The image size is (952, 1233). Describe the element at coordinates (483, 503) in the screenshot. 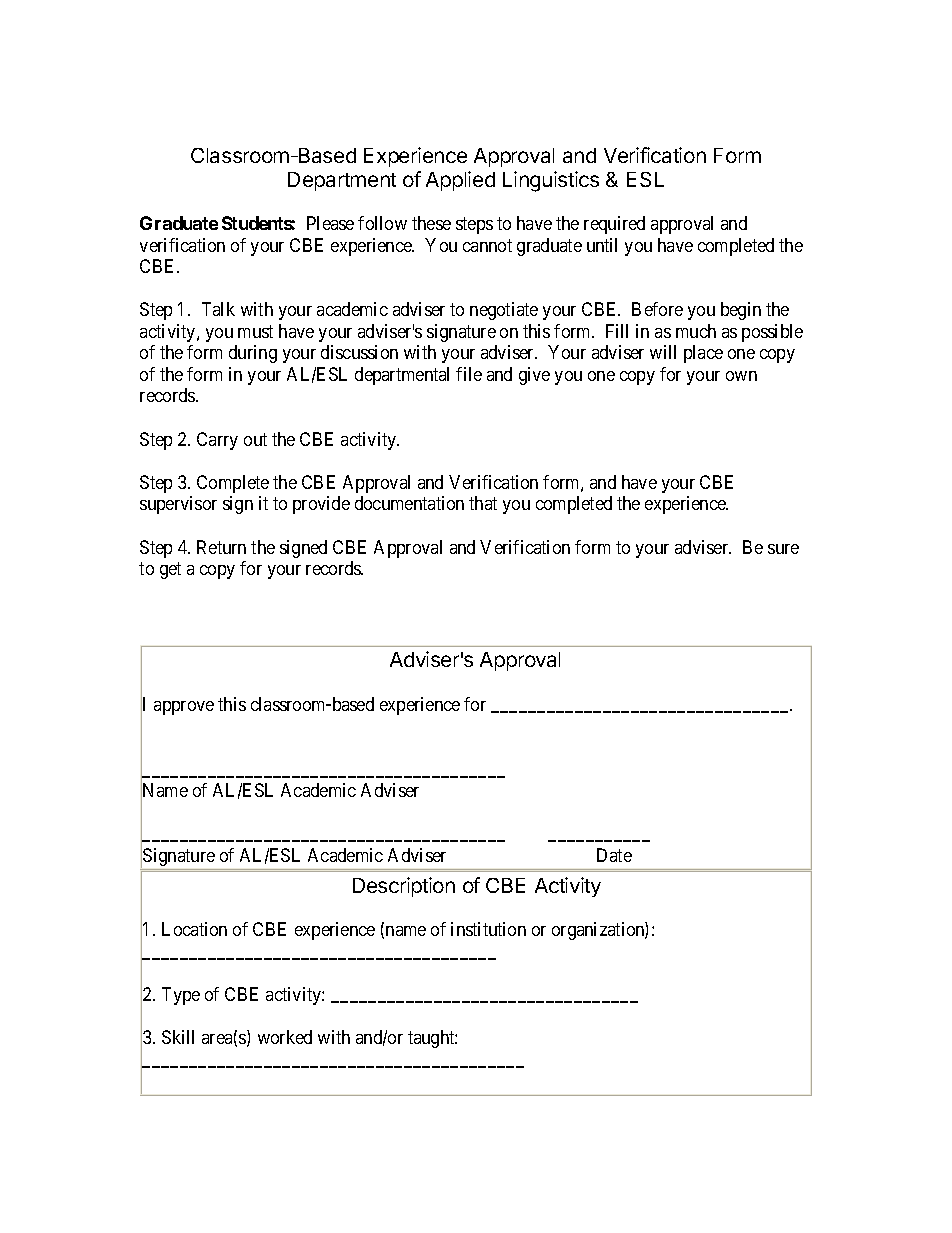

I see `that` at that location.
